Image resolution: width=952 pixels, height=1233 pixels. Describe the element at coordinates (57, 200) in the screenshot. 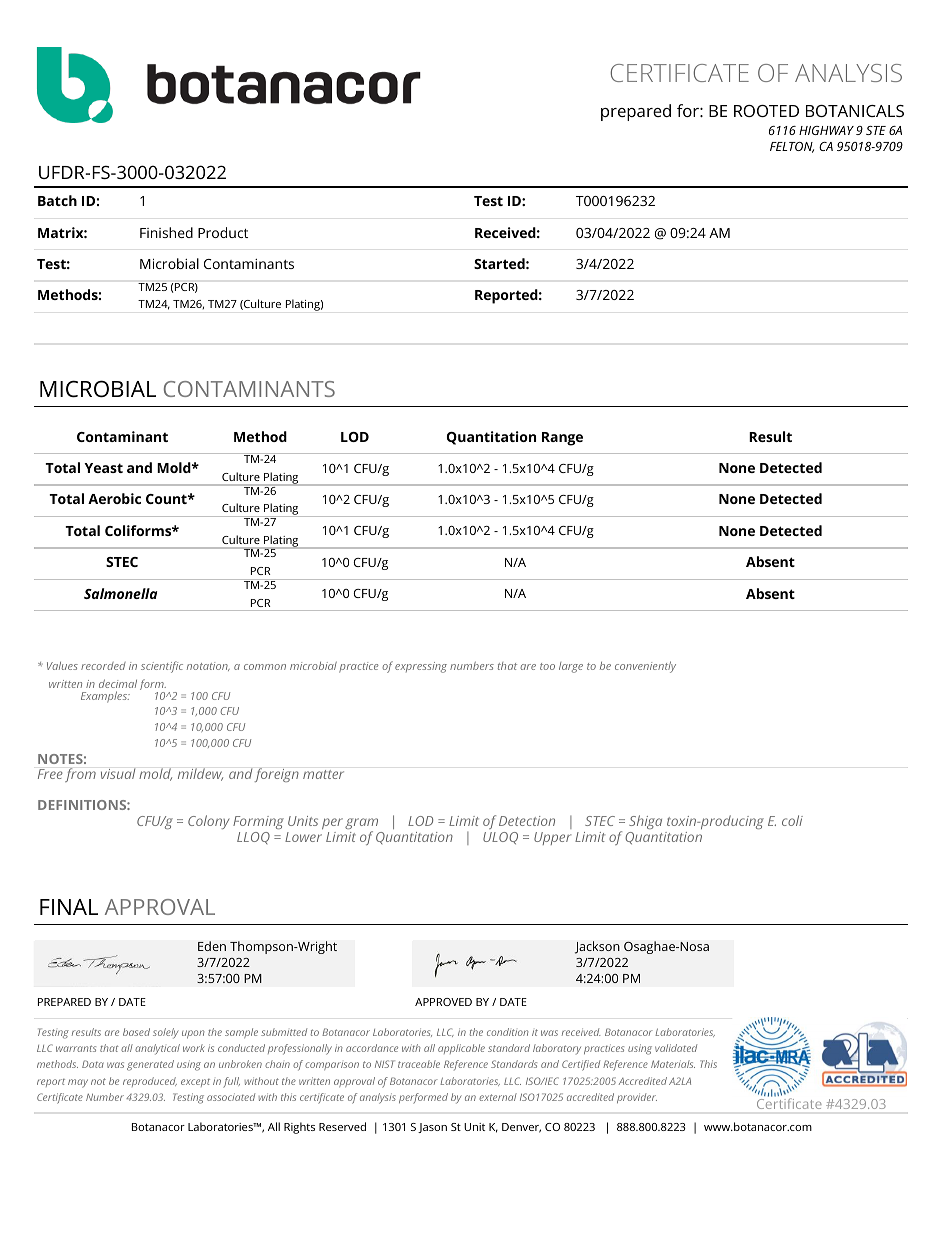

I see `Batch` at that location.
